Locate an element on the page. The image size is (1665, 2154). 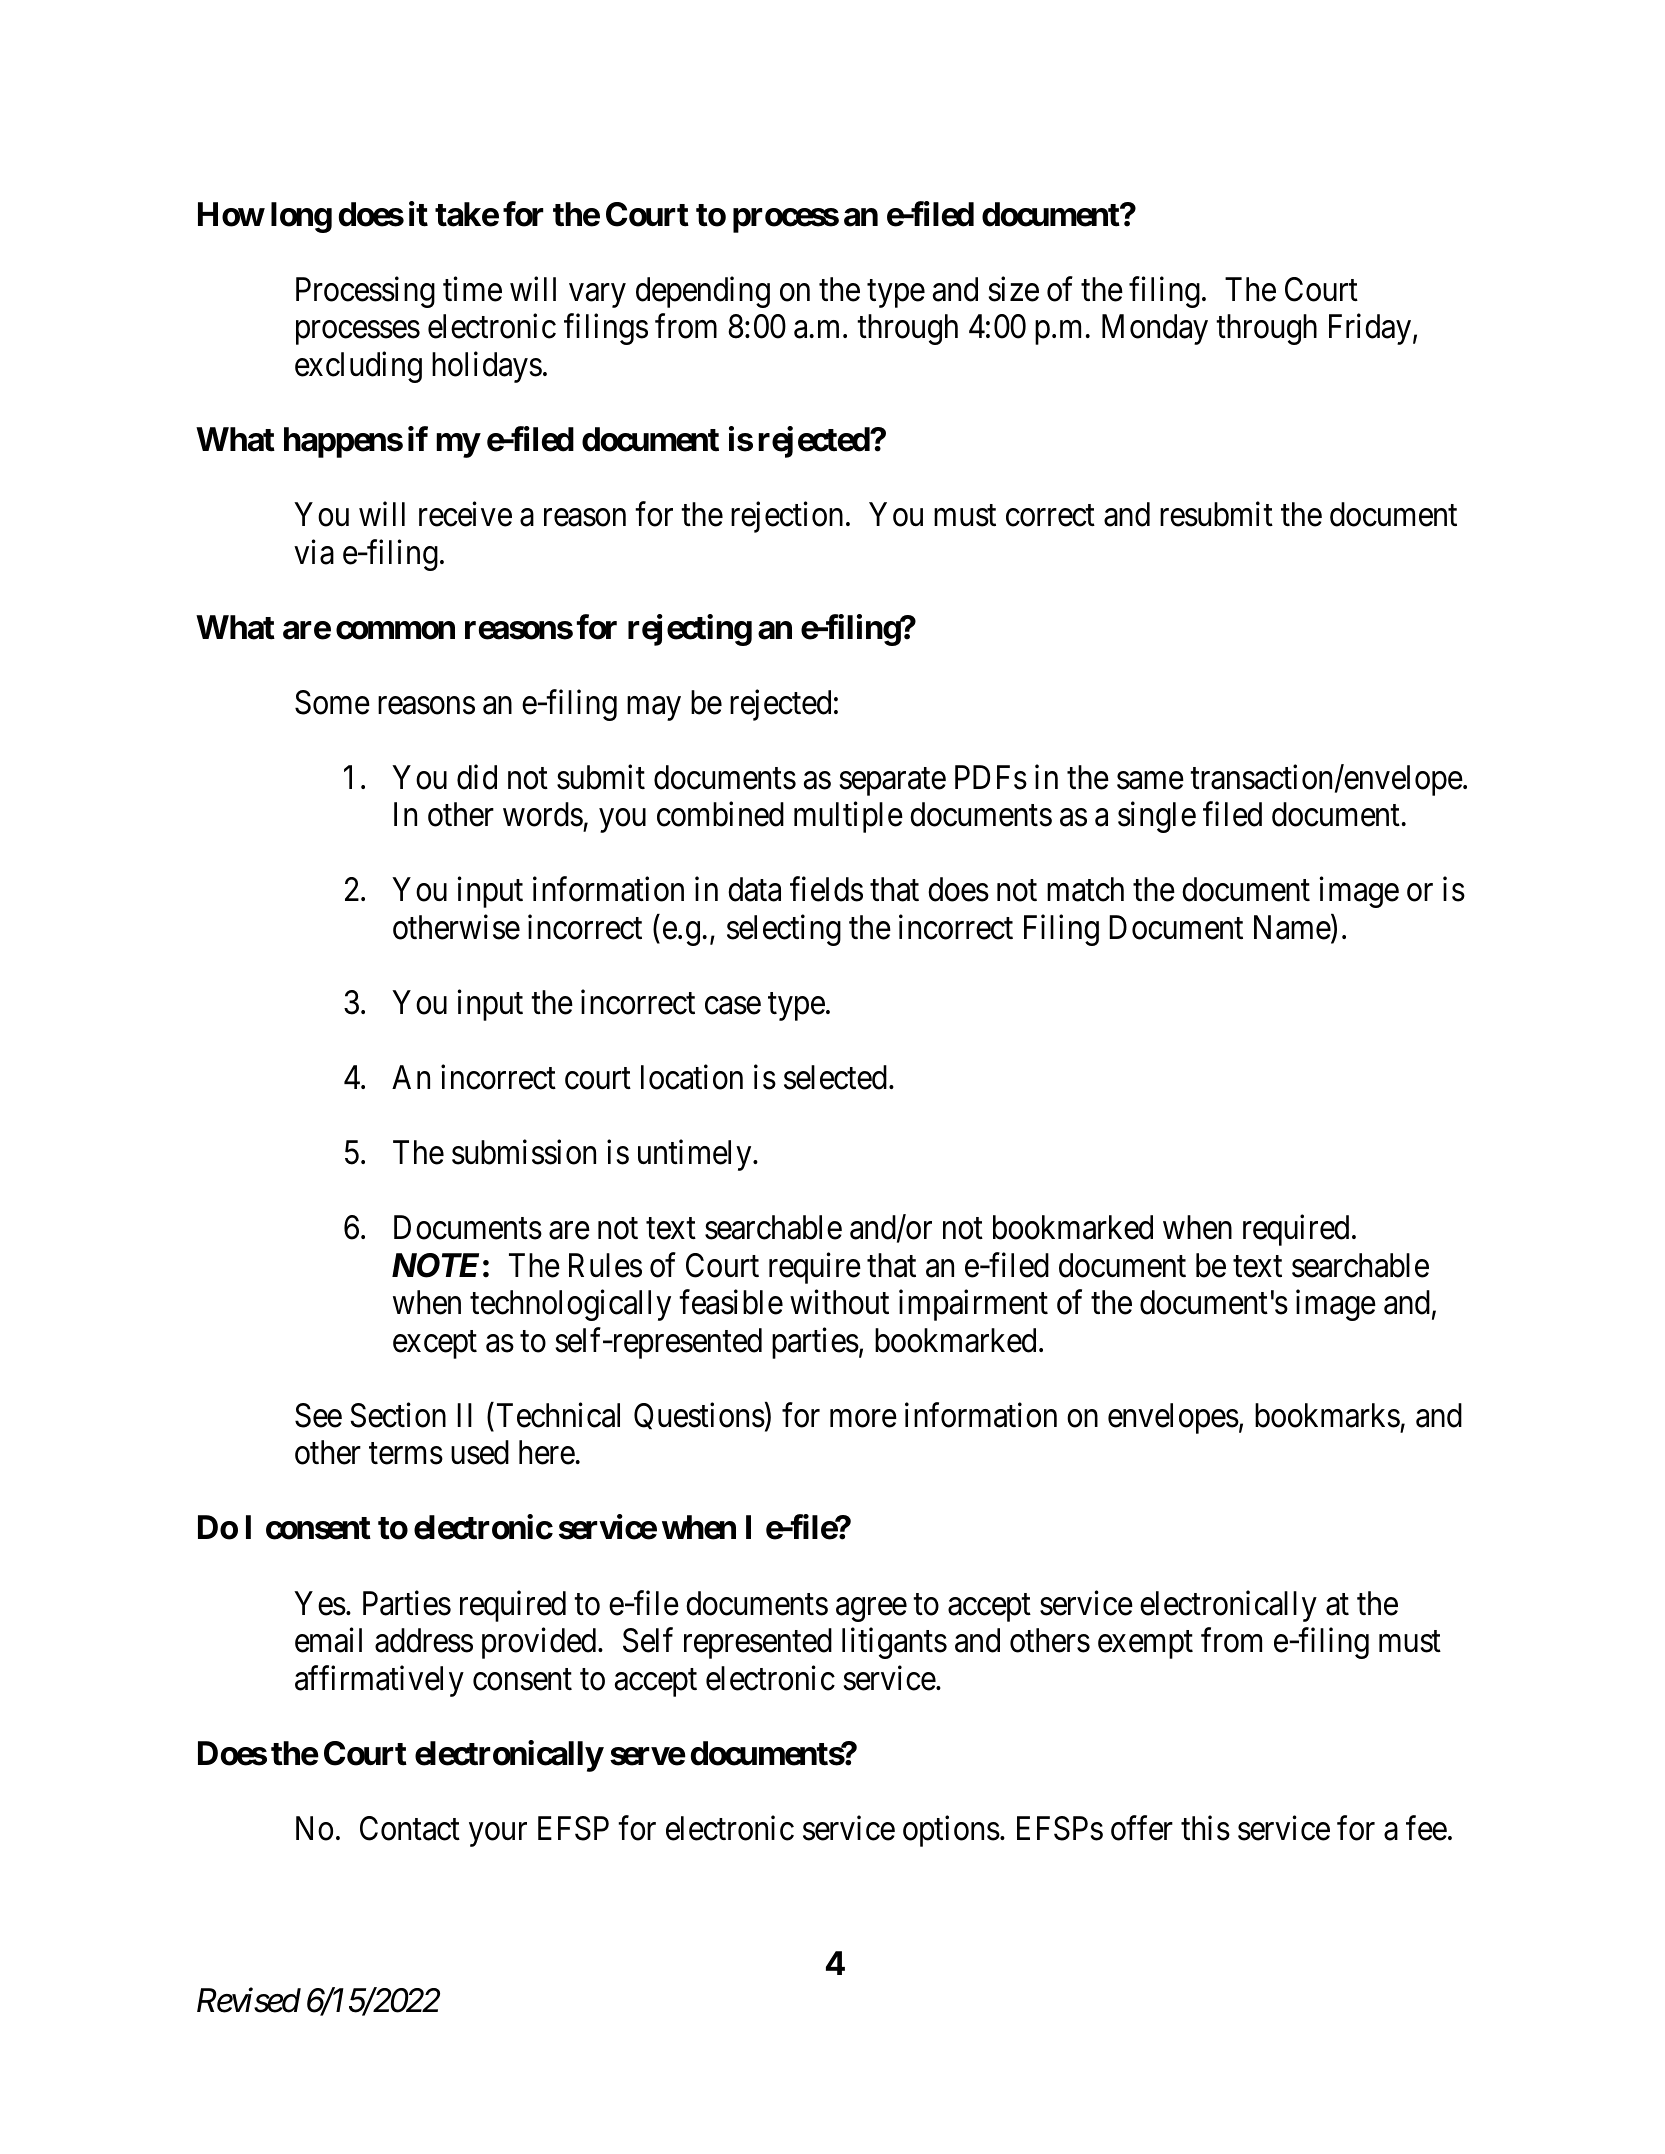
except is located at coordinates (435, 1345).
